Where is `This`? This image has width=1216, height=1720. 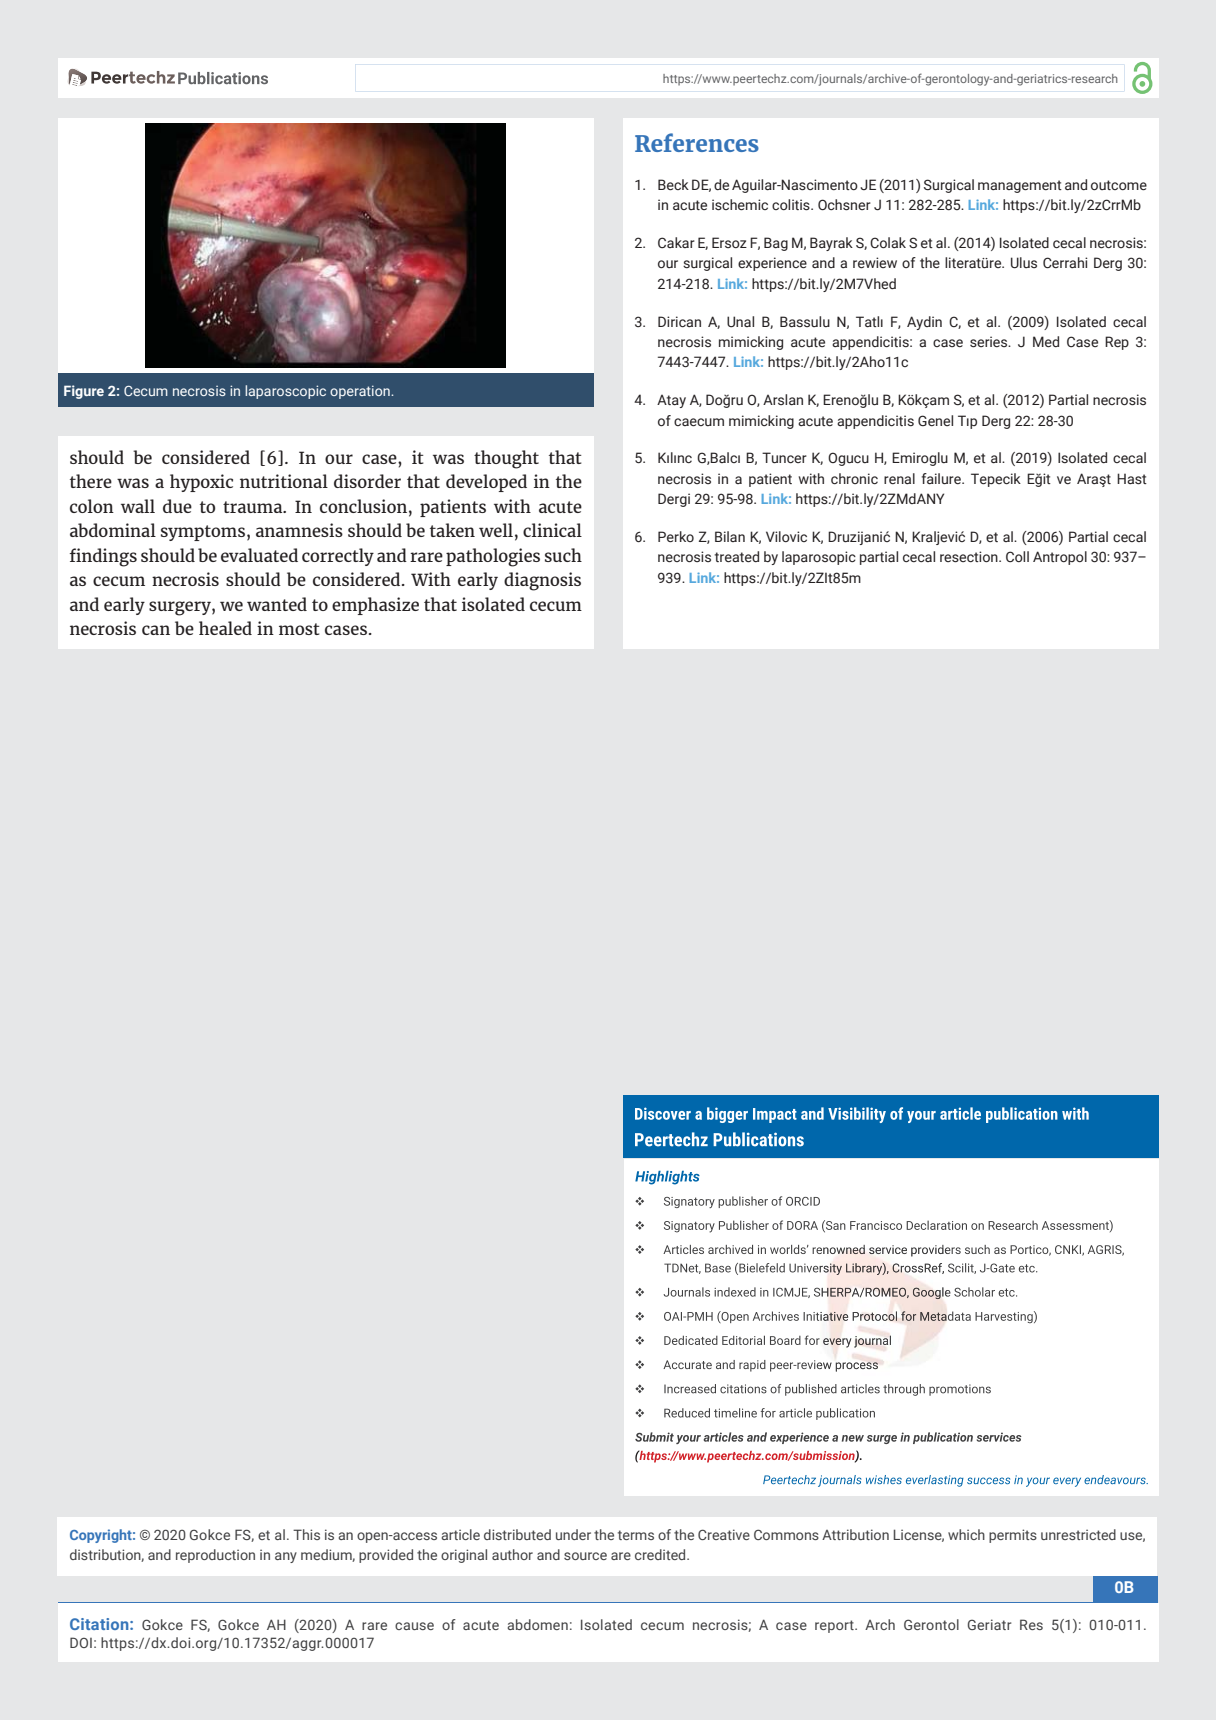 This is located at coordinates (306, 1534).
